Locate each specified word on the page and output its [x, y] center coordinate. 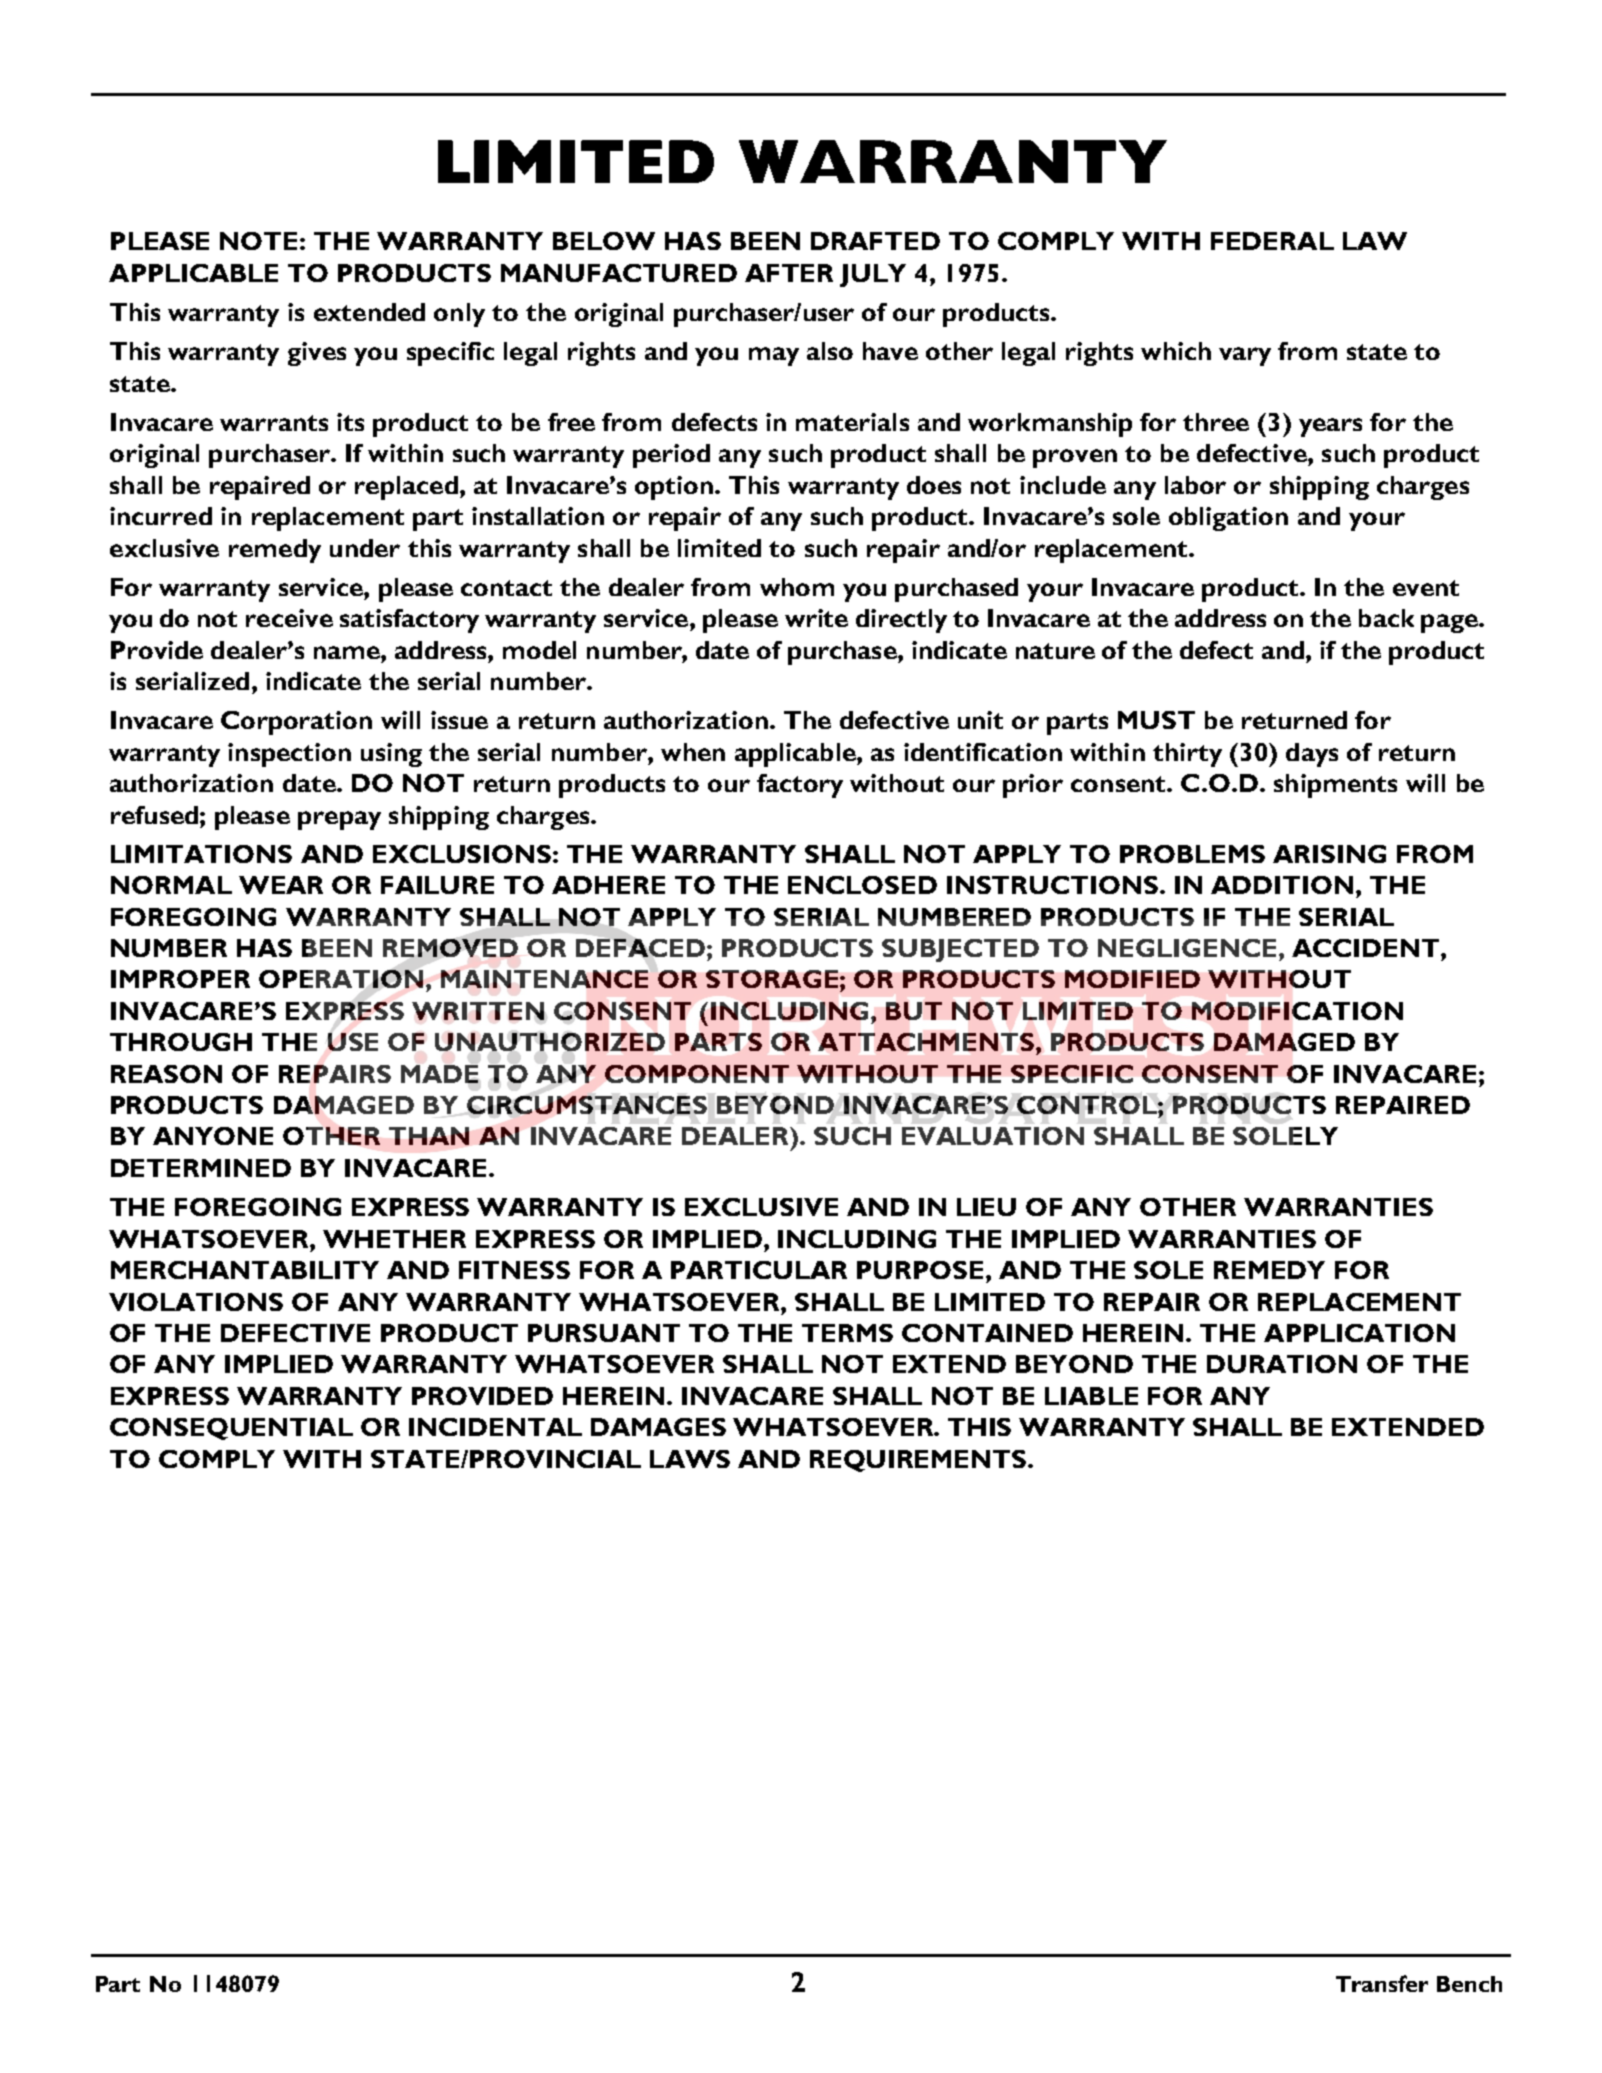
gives [317, 354]
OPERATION [341, 978]
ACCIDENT [1367, 948]
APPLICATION [1359, 1333]
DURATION [1282, 1364]
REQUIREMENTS [919, 1461]
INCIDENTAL [495, 1427]
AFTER [789, 273]
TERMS [847, 1333]
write [816, 618]
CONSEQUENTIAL [231, 1429]
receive [289, 618]
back [1386, 618]
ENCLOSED [862, 885]
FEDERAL [1272, 241]
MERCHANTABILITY [245, 1270]
